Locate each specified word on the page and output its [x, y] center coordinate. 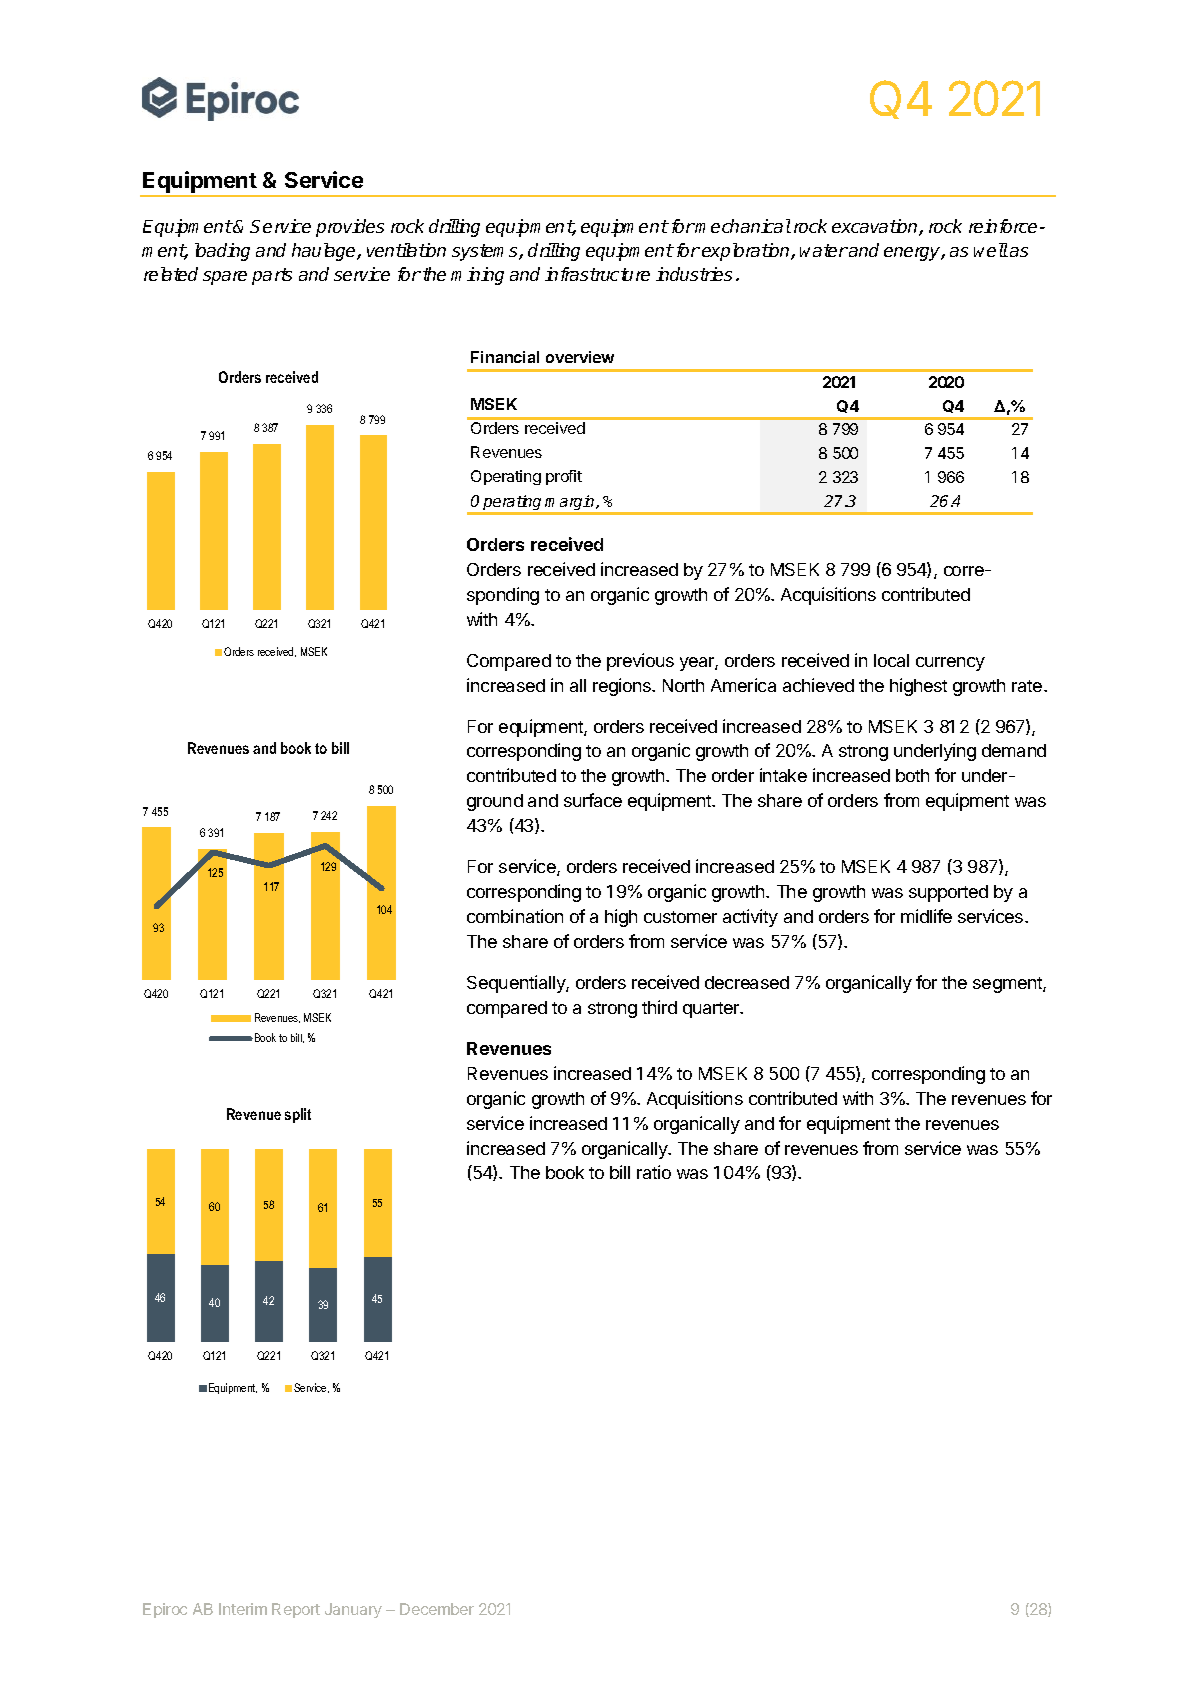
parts [272, 276]
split [298, 1115]
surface [593, 800]
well [991, 250]
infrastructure [597, 274]
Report [296, 1610]
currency [950, 664]
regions [623, 687]
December [437, 1609]
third [659, 1007]
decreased [747, 982]
